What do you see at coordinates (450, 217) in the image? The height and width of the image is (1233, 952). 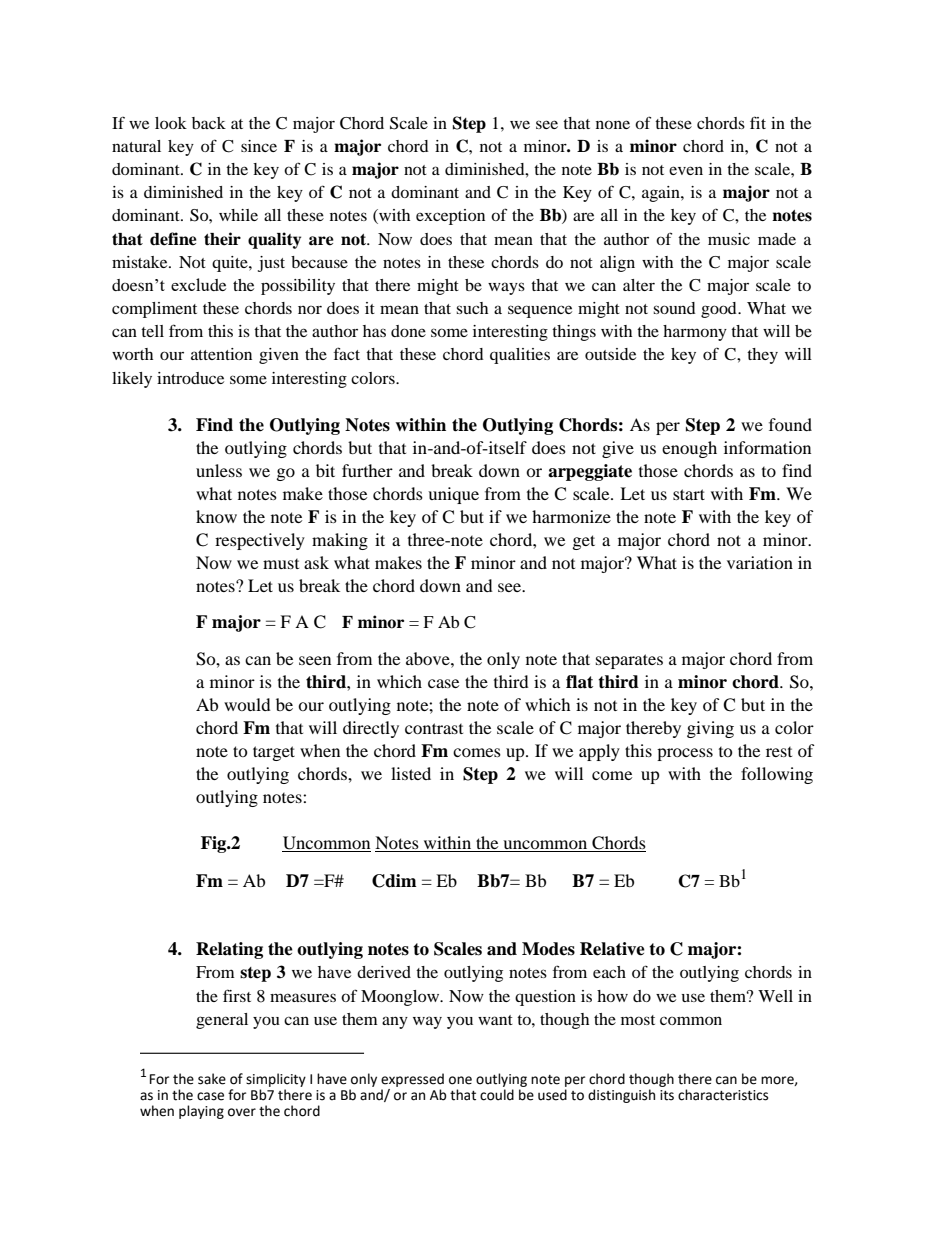 I see `exception` at bounding box center [450, 217].
